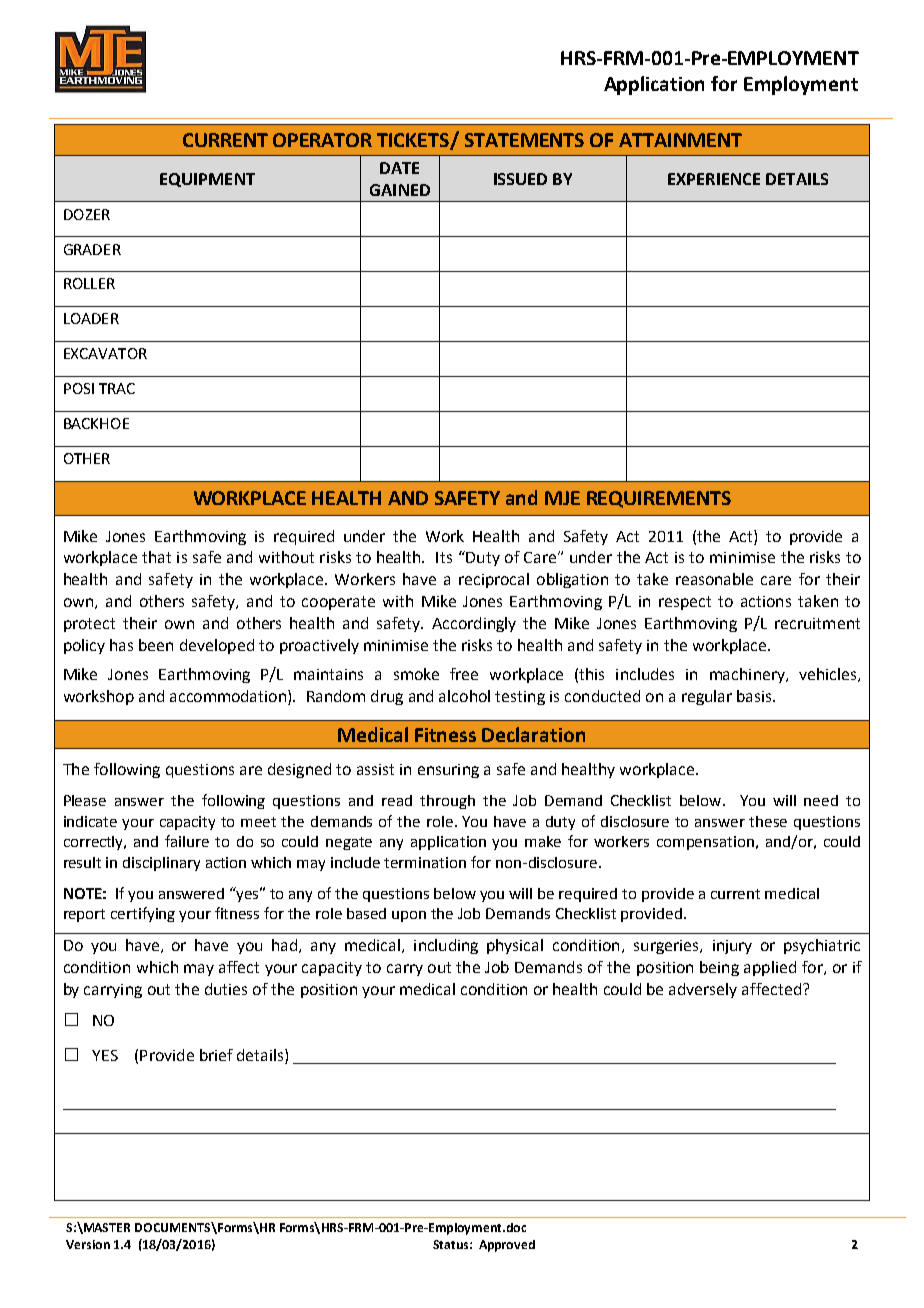  What do you see at coordinates (714, 179) in the document?
I see `EXPERIENCE` at bounding box center [714, 179].
